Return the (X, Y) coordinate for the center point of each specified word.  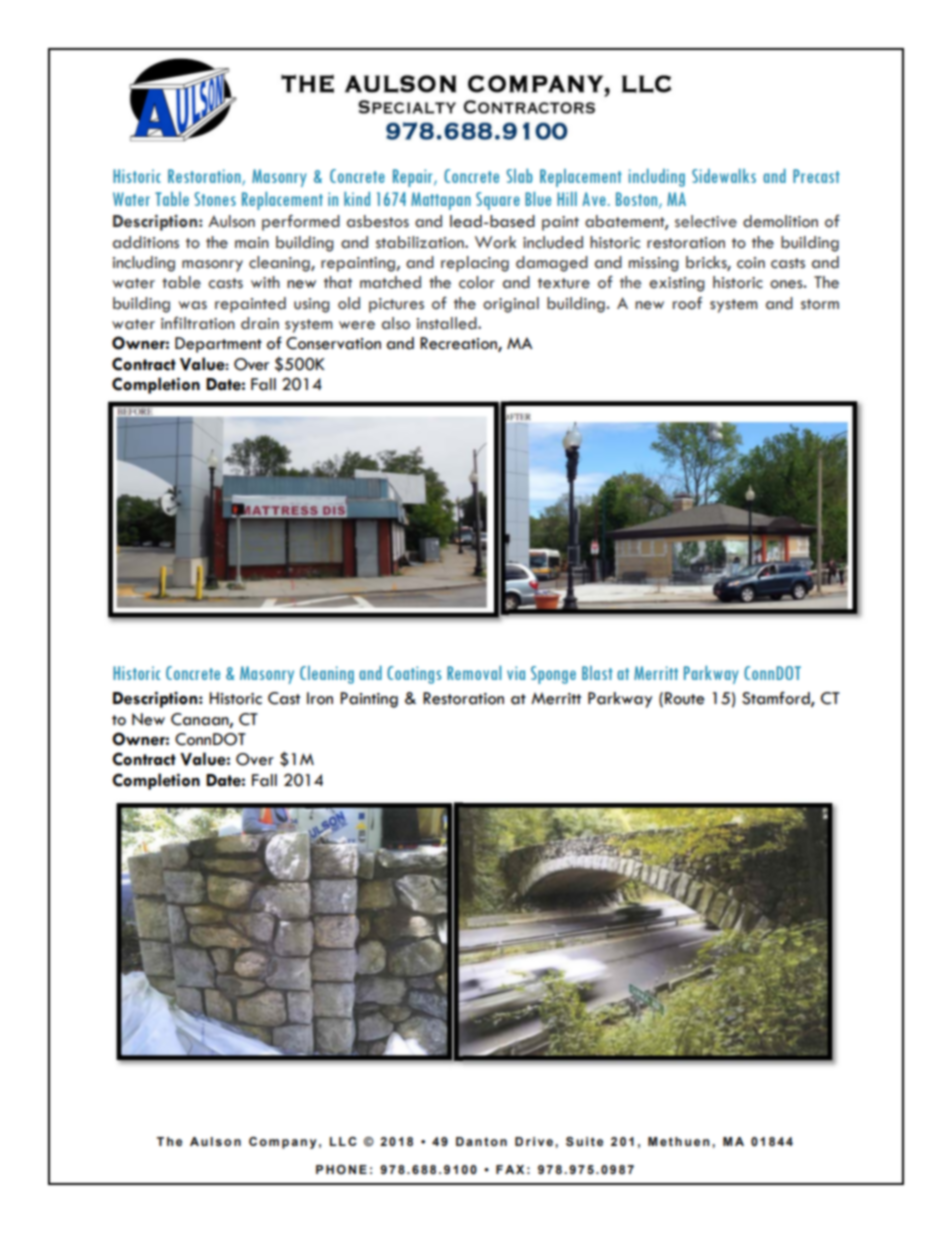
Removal (474, 673)
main (252, 243)
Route (685, 698)
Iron (320, 698)
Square (498, 201)
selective (706, 221)
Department (218, 345)
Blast (597, 673)
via (516, 673)
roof (687, 303)
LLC (343, 1141)
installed (448, 323)
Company (282, 1143)
